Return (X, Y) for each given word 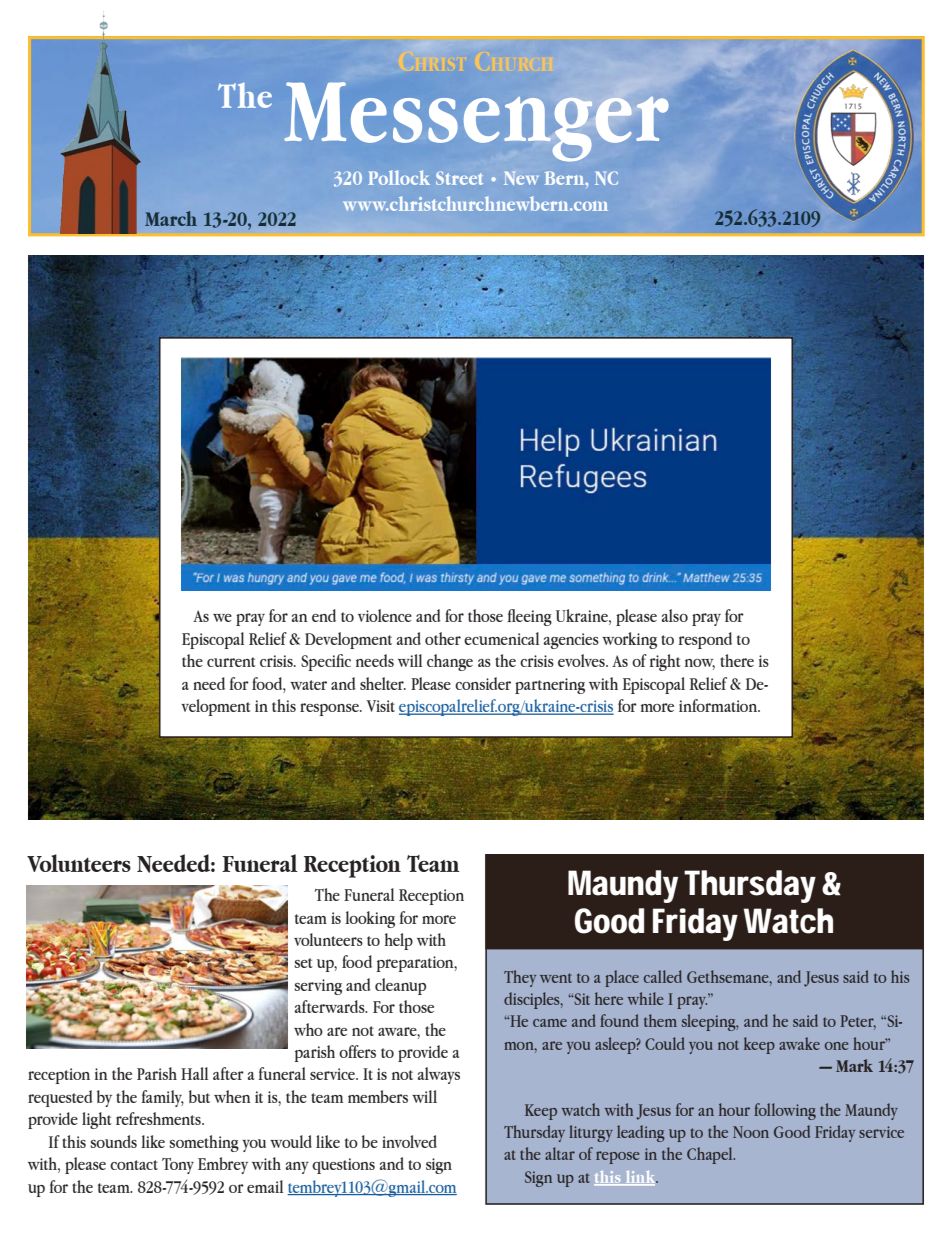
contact (134, 1165)
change (450, 662)
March (171, 218)
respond (705, 640)
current (231, 662)
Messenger (477, 122)
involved (409, 1141)
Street (459, 178)
